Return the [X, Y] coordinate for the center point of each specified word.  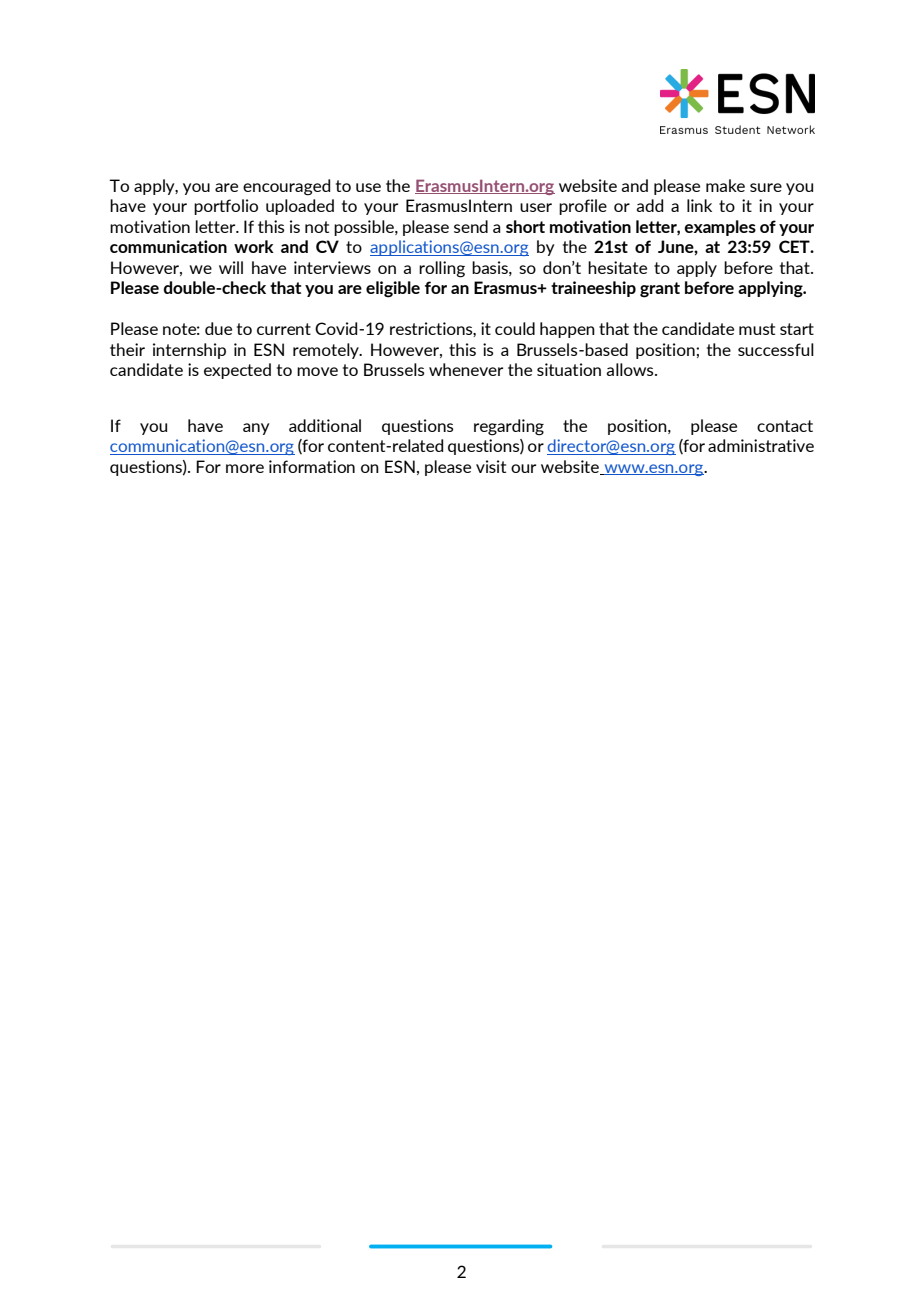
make [725, 185]
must [757, 329]
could [515, 328]
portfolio [226, 207]
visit [491, 466]
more [245, 468]
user [536, 207]
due [218, 328]
